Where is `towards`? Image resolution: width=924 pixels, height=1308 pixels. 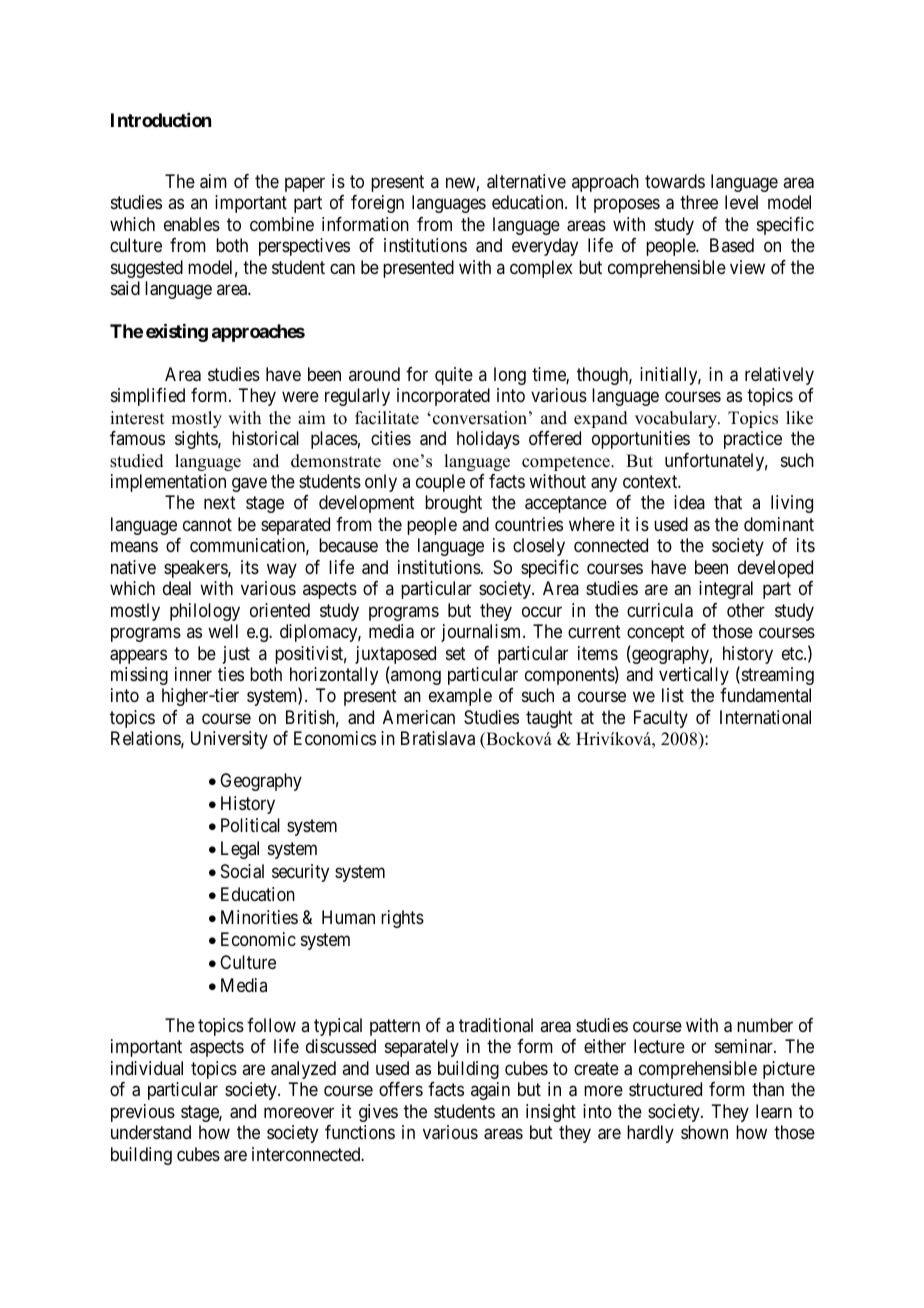
towards is located at coordinates (675, 181).
